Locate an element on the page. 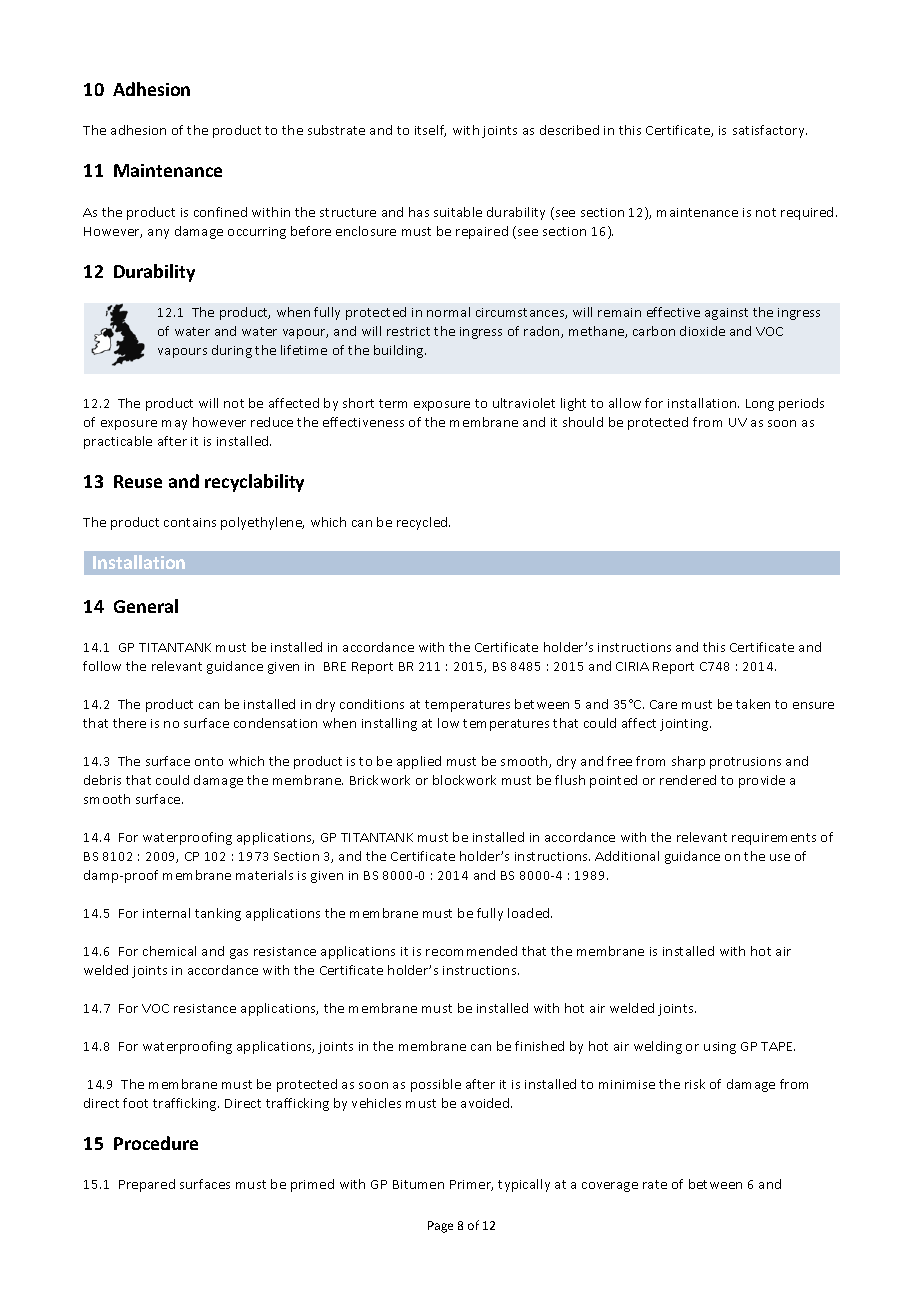 This document has width=924, height=1308. Prepared is located at coordinates (147, 1185).
